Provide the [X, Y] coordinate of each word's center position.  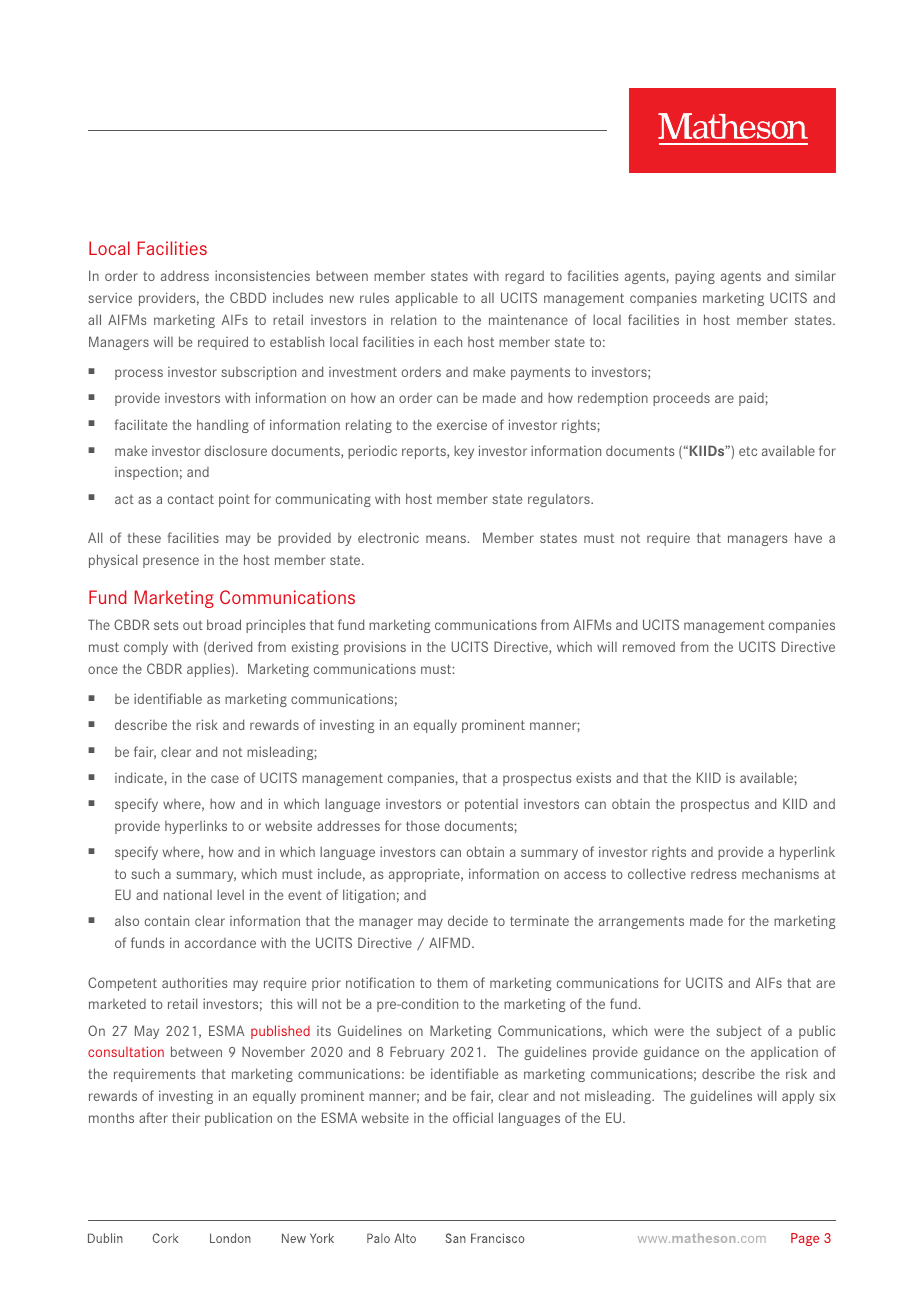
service [110, 297]
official [473, 1117]
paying [695, 277]
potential [491, 805]
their [186, 1117]
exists [593, 777]
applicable [426, 299]
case [225, 779]
